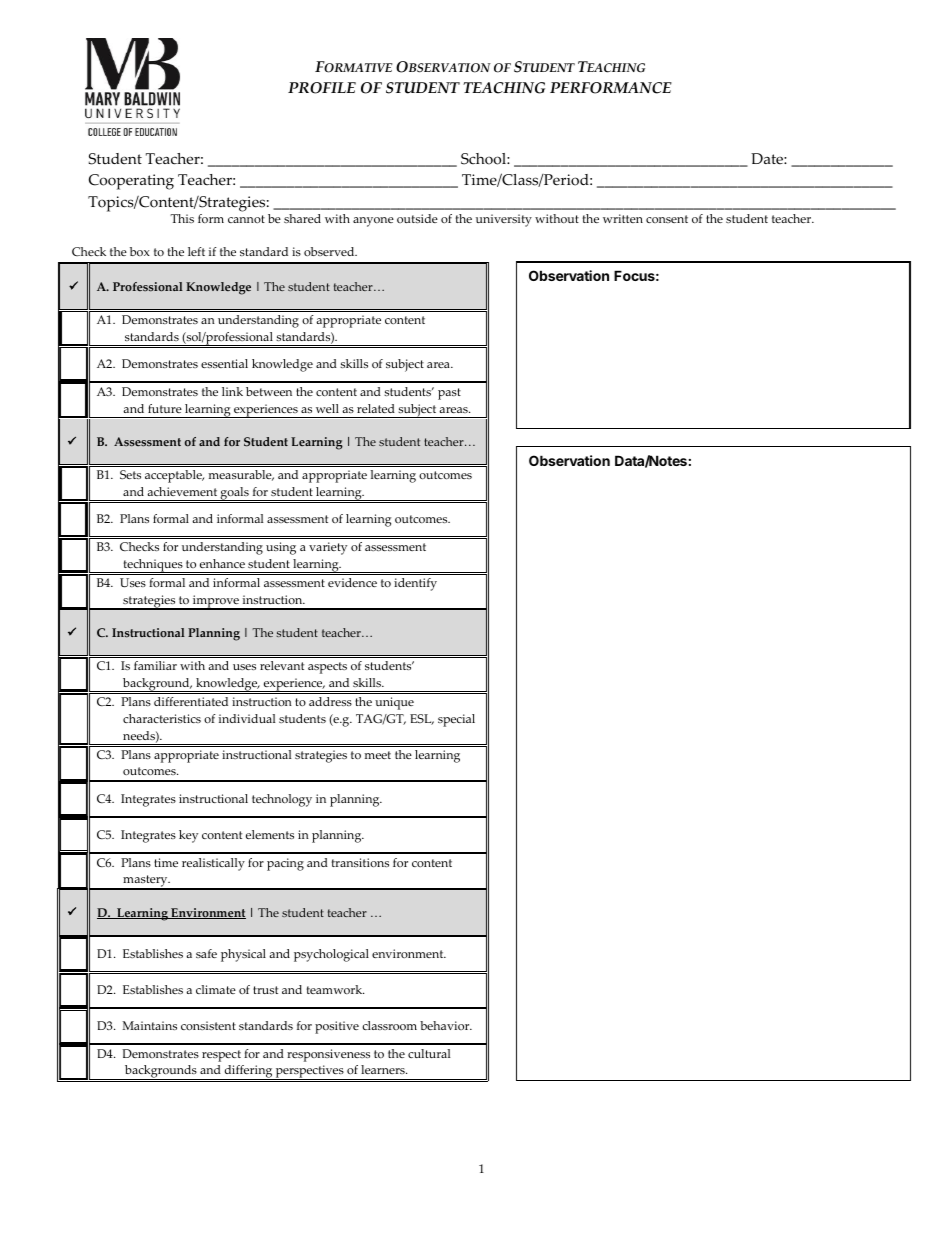 This screenshot has width=952, height=1233. Describe the element at coordinates (377, 755) in the screenshot. I see `meet` at that location.
